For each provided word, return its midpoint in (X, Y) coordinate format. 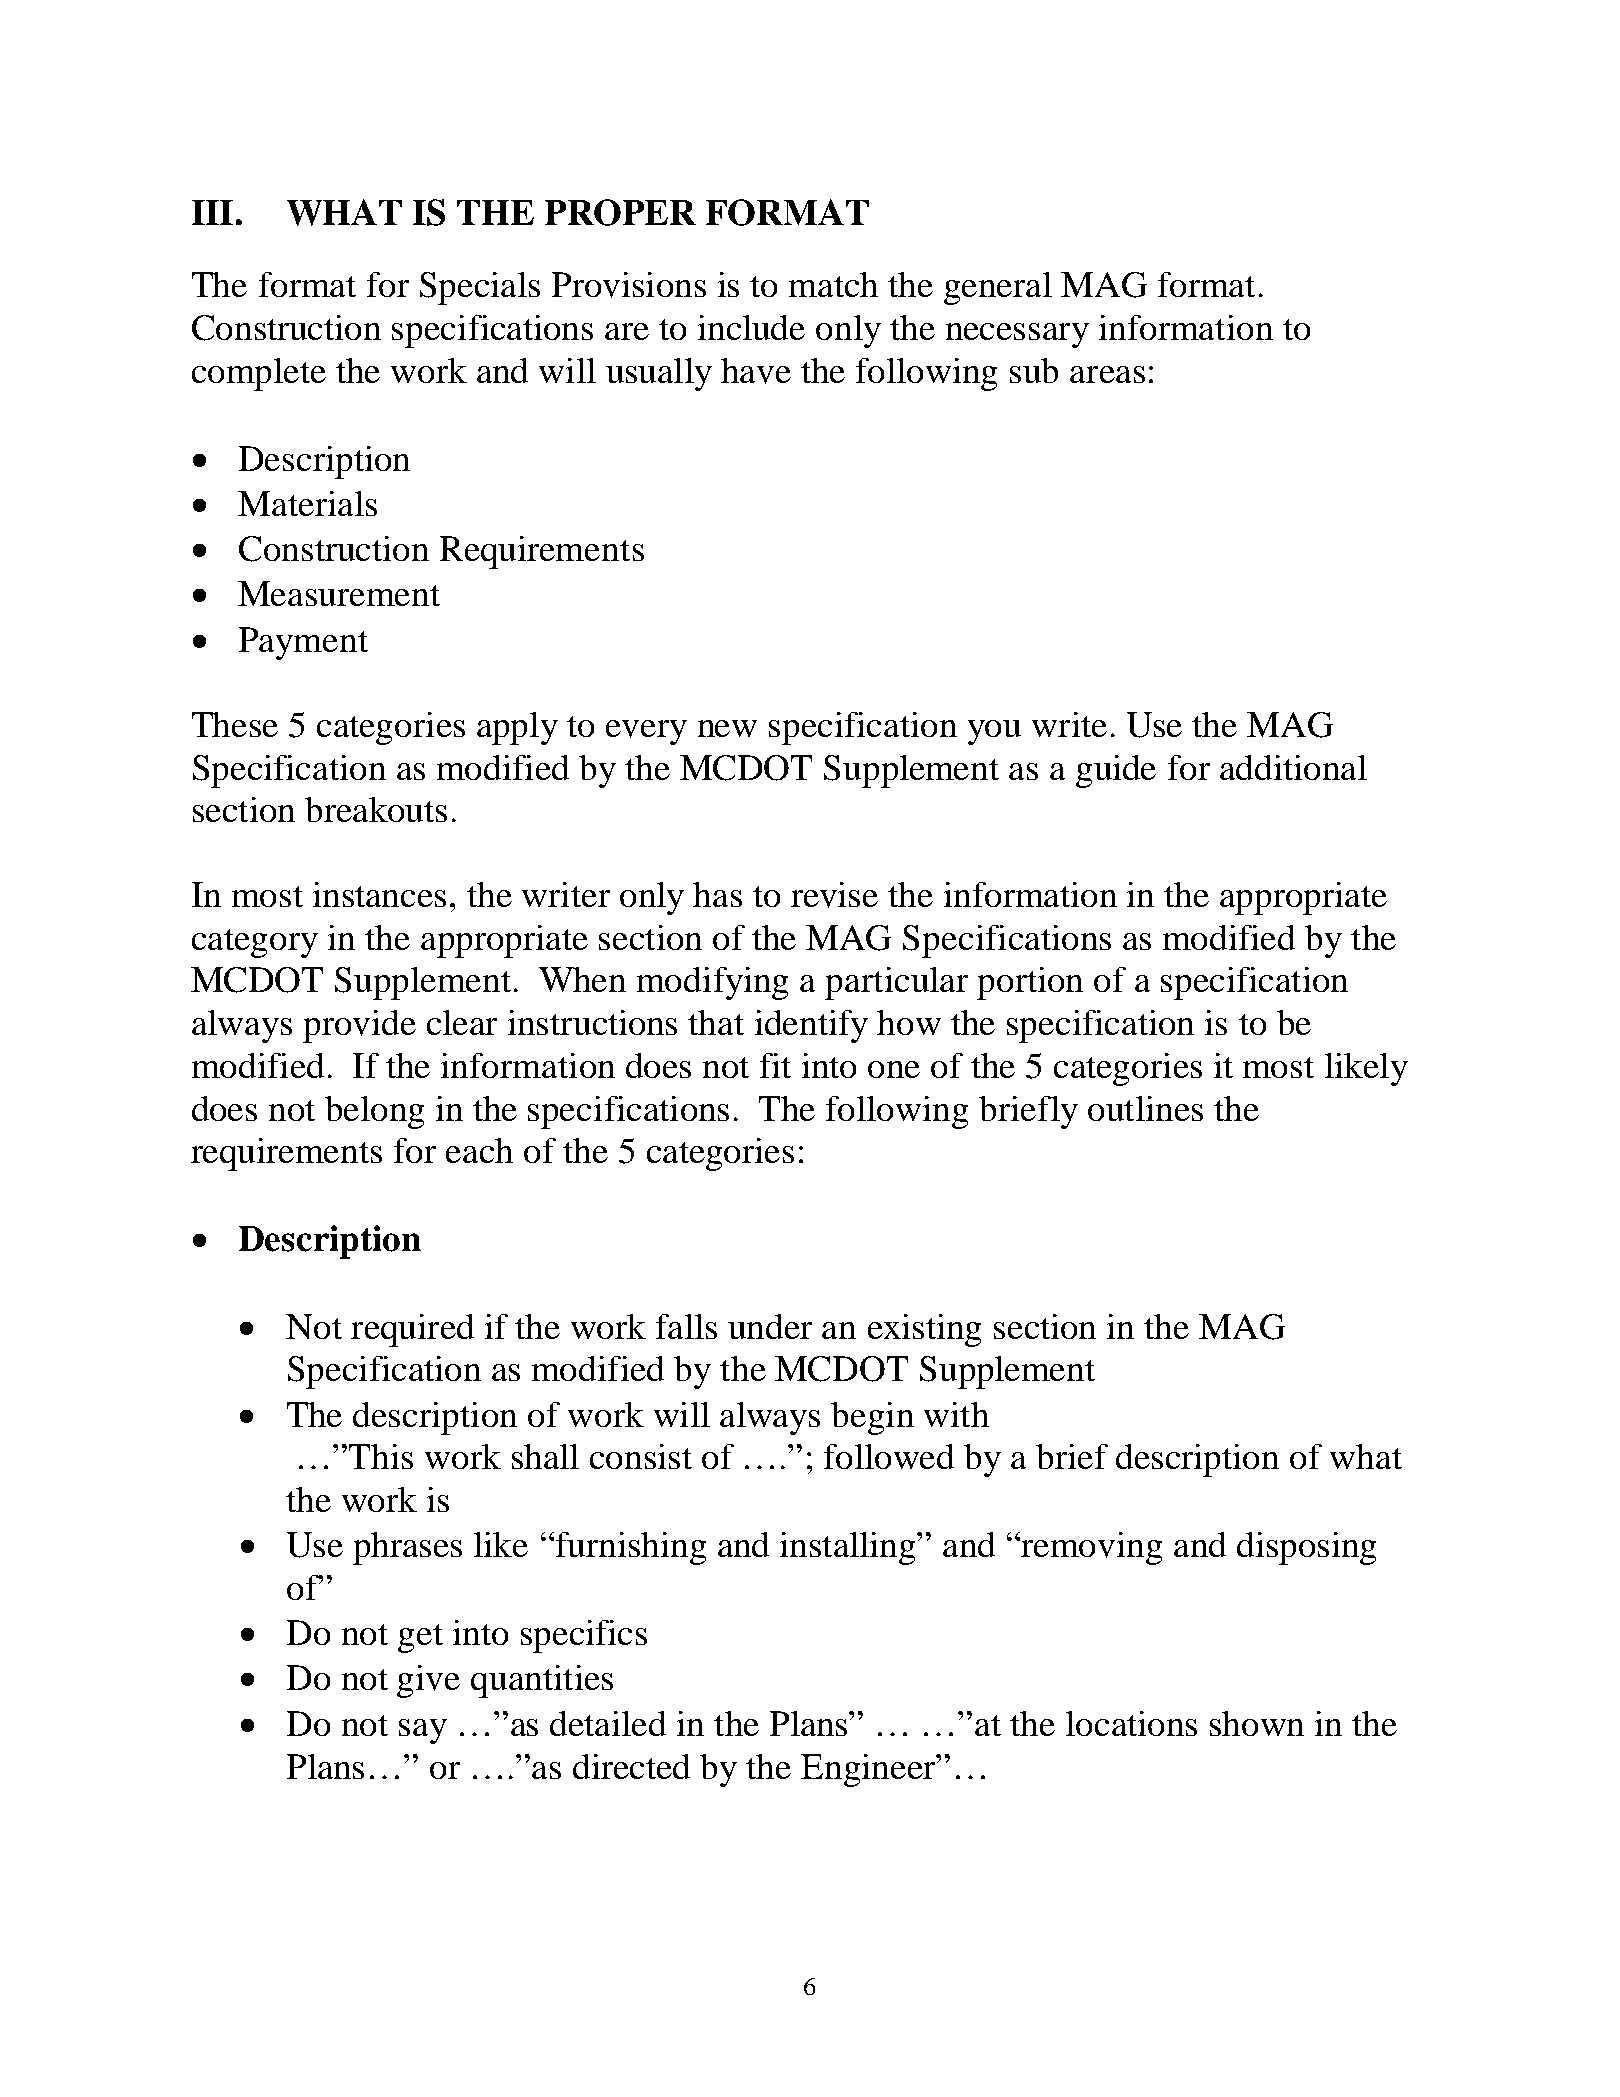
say (423, 1731)
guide (1116, 771)
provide (359, 1026)
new (727, 728)
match (833, 284)
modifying (712, 983)
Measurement (339, 593)
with (956, 1414)
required (412, 1330)
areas (1107, 374)
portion (1030, 983)
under (770, 1326)
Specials (480, 288)
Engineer (869, 1770)
